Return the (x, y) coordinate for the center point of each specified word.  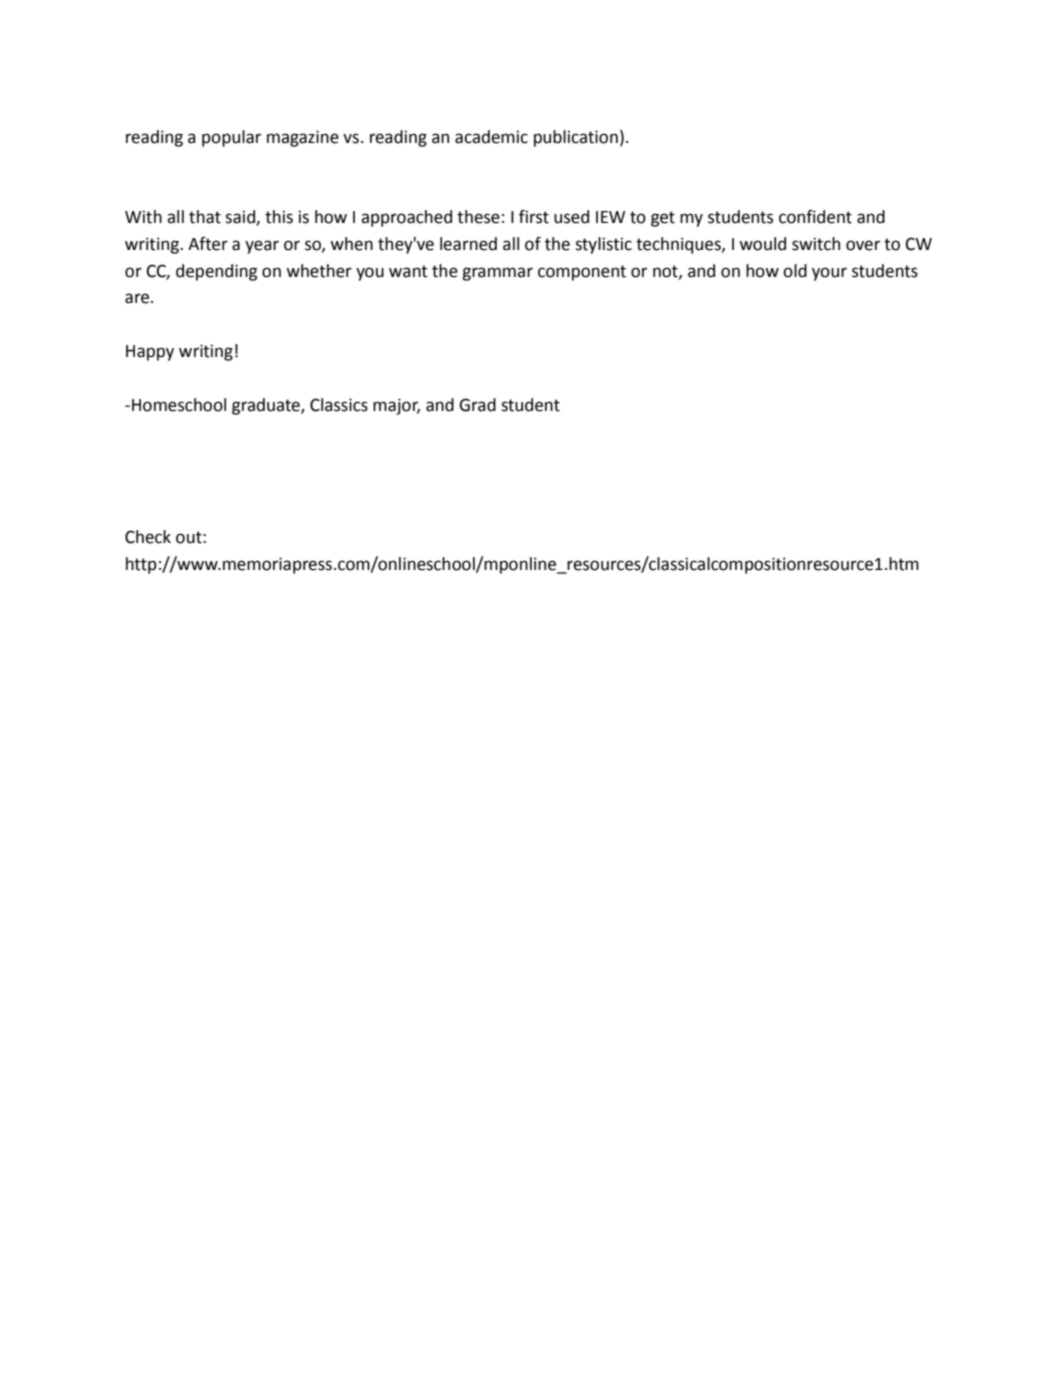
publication (576, 138)
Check (148, 537)
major (396, 406)
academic (491, 137)
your (829, 274)
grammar (497, 274)
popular (231, 138)
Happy (150, 353)
